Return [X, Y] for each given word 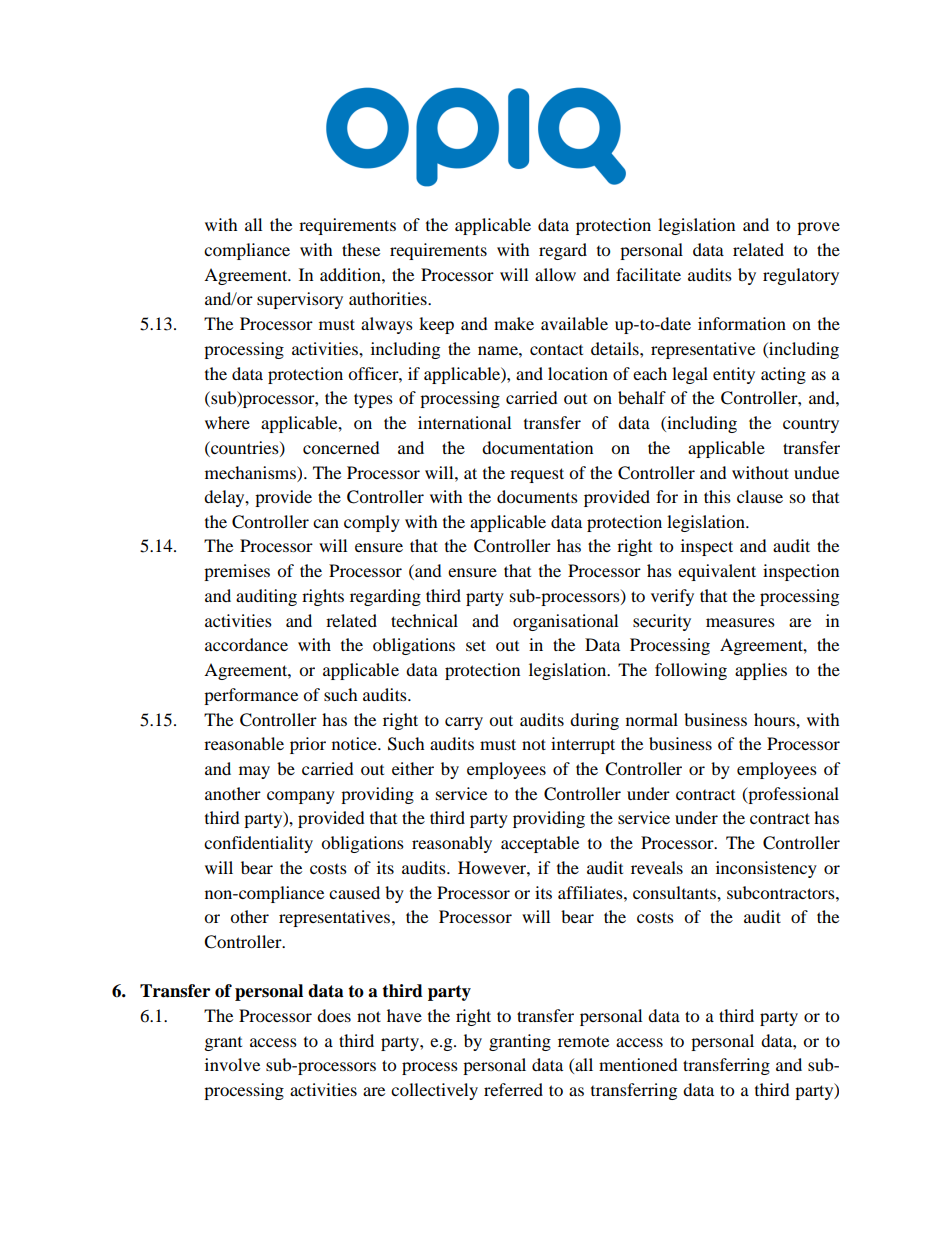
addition [351, 274]
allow [555, 274]
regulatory [801, 276]
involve [232, 1064]
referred [513, 1089]
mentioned [638, 1064]
